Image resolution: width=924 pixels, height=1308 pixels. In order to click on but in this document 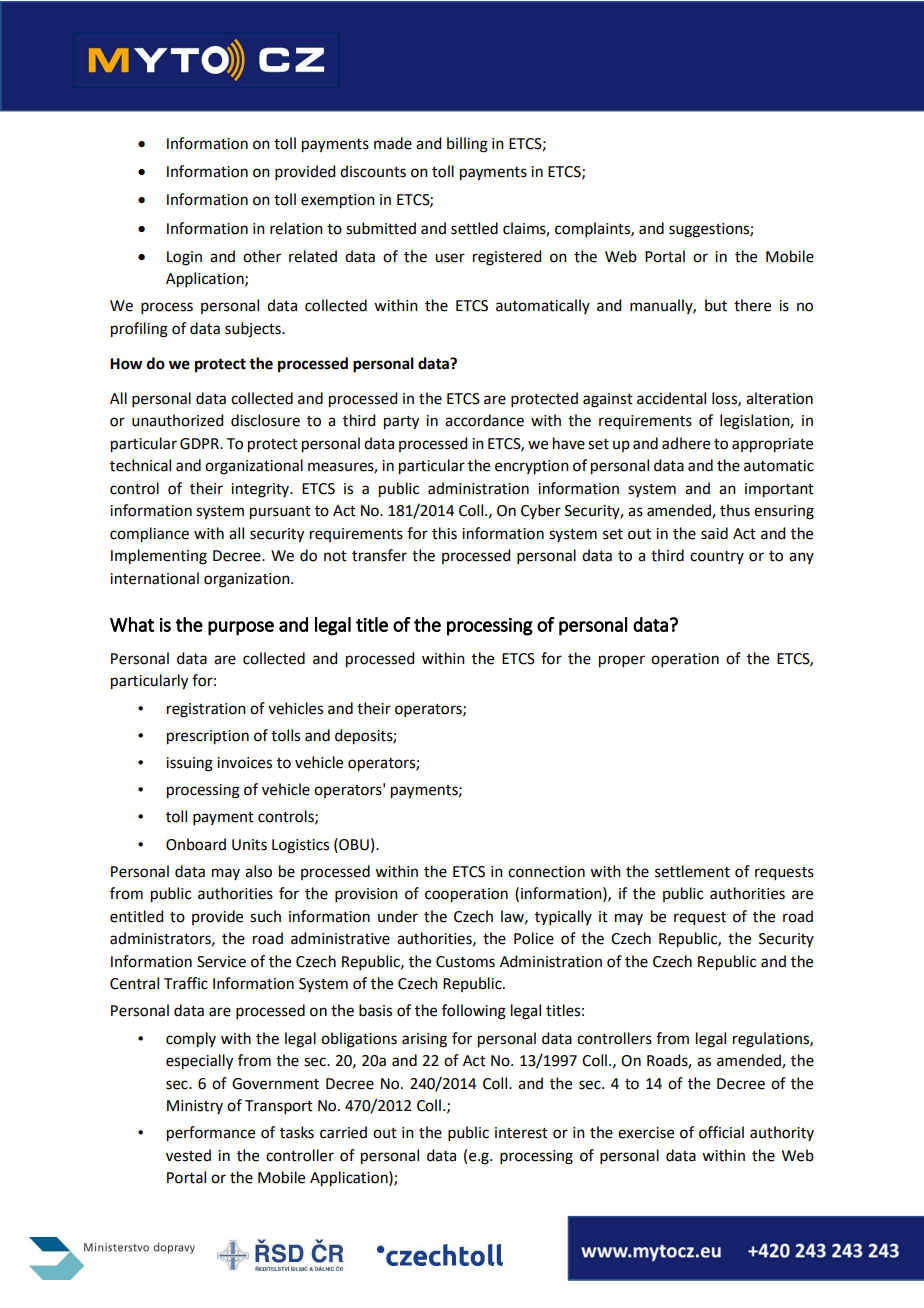, I will do `click(716, 305)`.
